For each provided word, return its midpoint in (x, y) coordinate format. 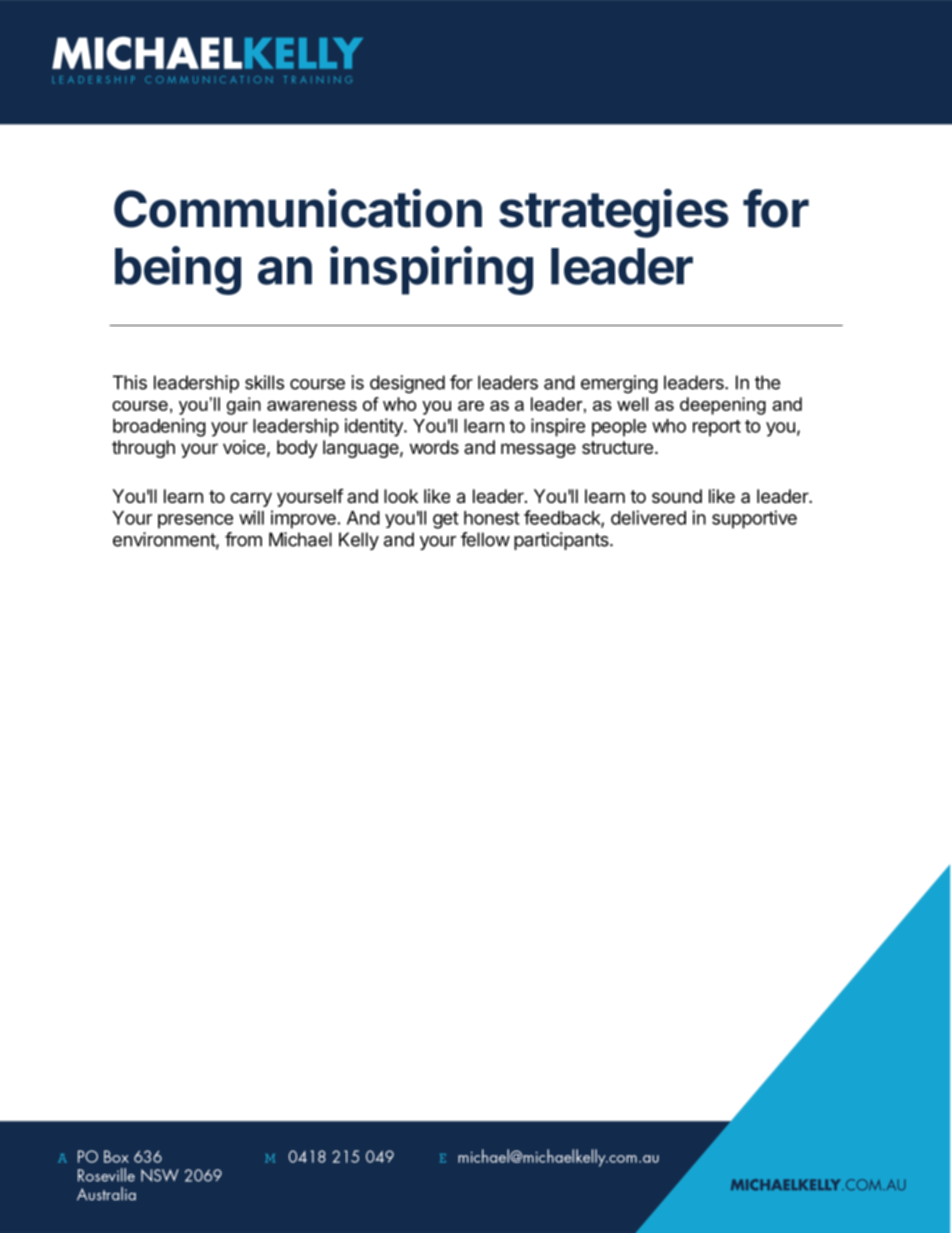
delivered (648, 517)
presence (195, 521)
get (446, 520)
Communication (298, 208)
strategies (614, 213)
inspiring (431, 270)
